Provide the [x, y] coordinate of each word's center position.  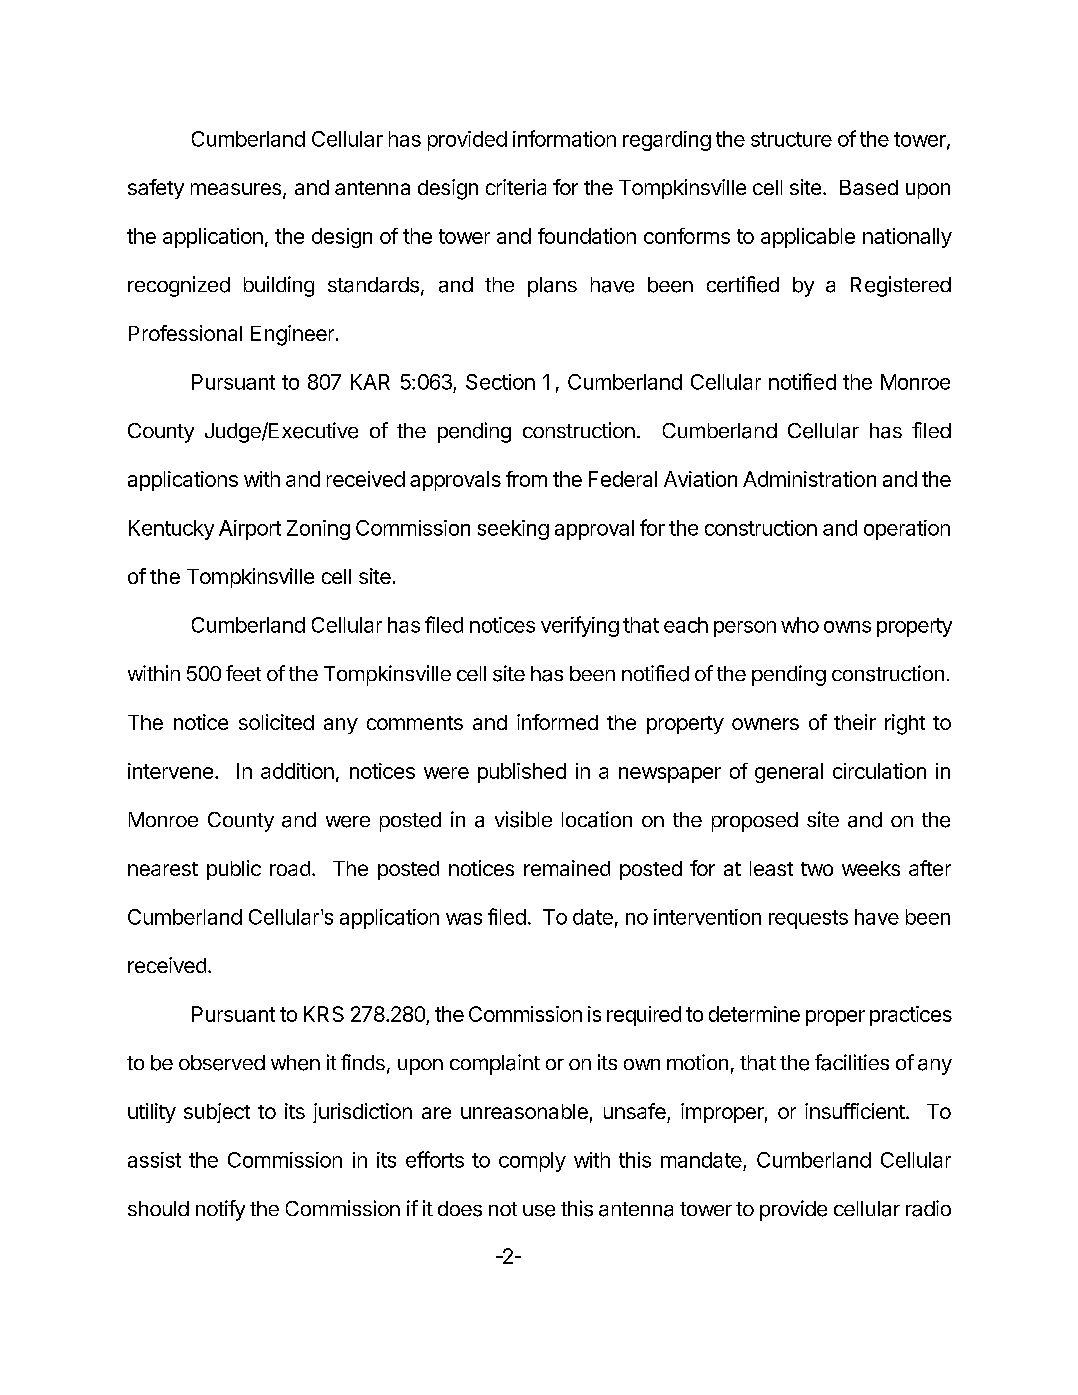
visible [523, 819]
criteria [516, 187]
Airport [250, 530]
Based [869, 187]
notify [220, 1210]
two [817, 869]
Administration [809, 479]
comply [532, 1162]
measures [236, 189]
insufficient [855, 1111]
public [234, 870]
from [526, 479]
